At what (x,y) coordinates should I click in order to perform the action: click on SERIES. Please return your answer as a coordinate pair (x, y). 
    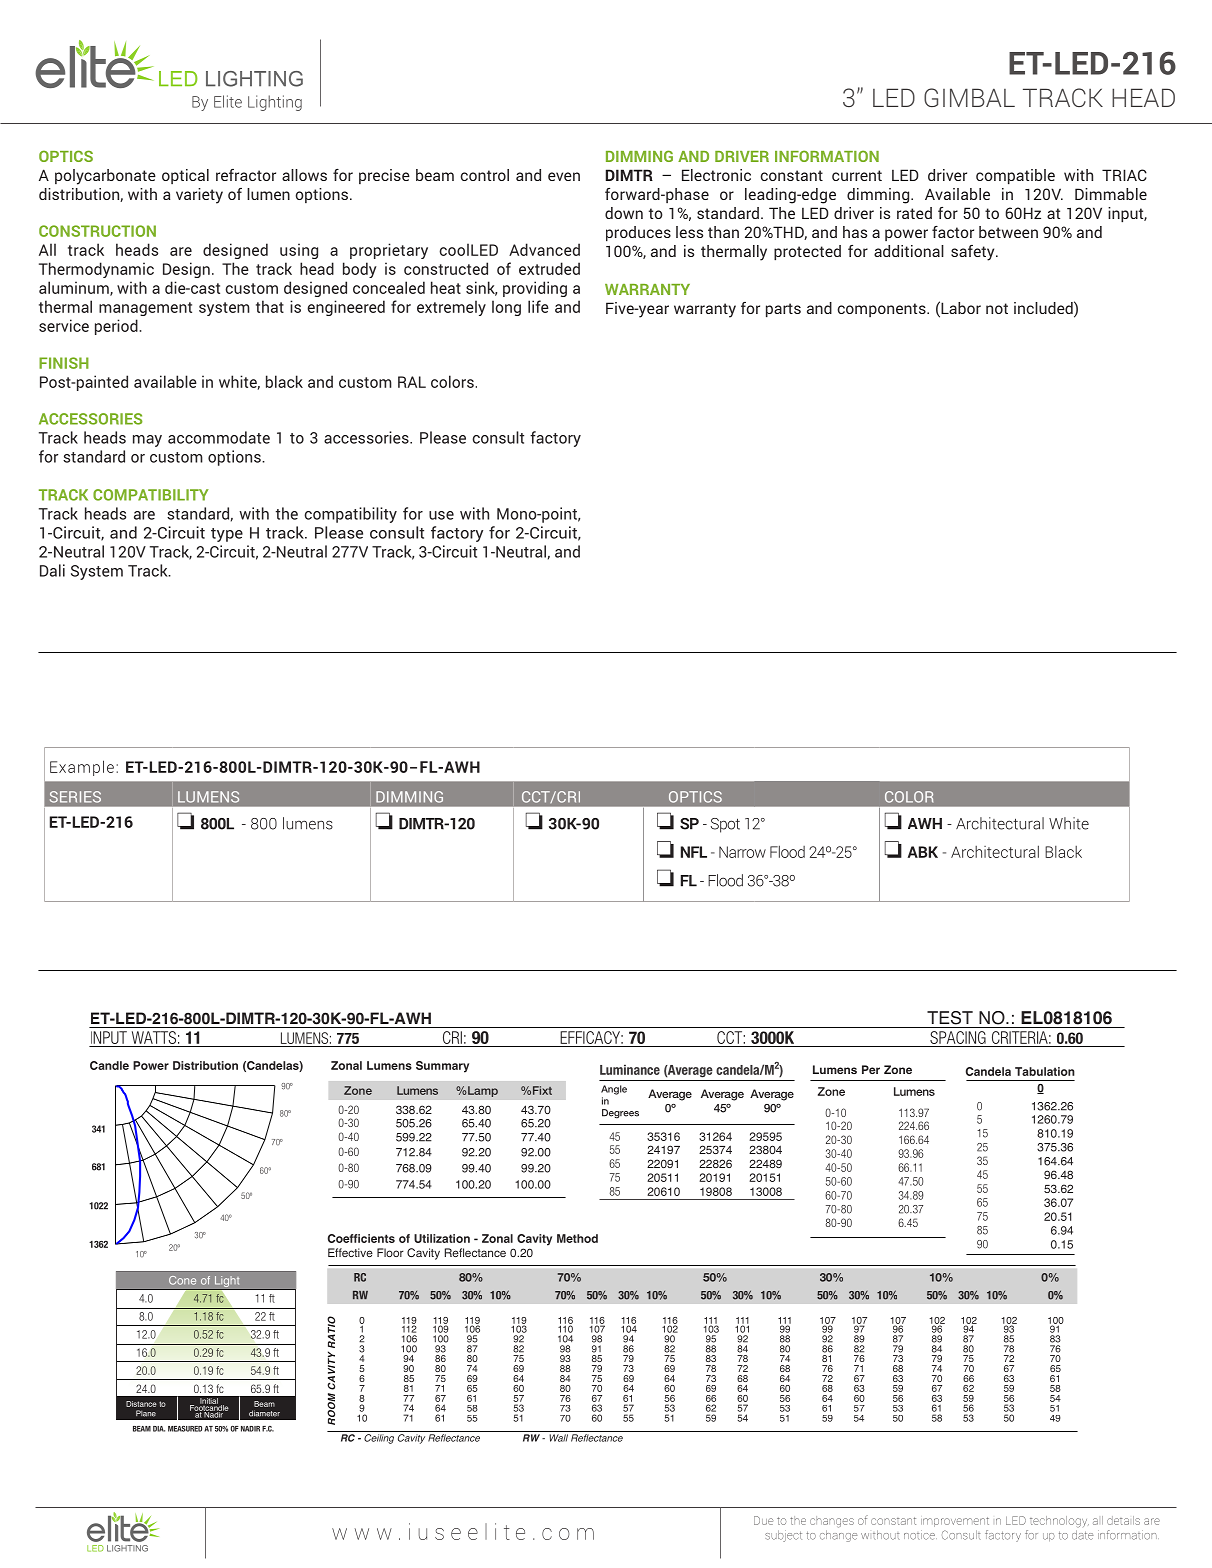
    Looking at the image, I should click on (75, 797).
